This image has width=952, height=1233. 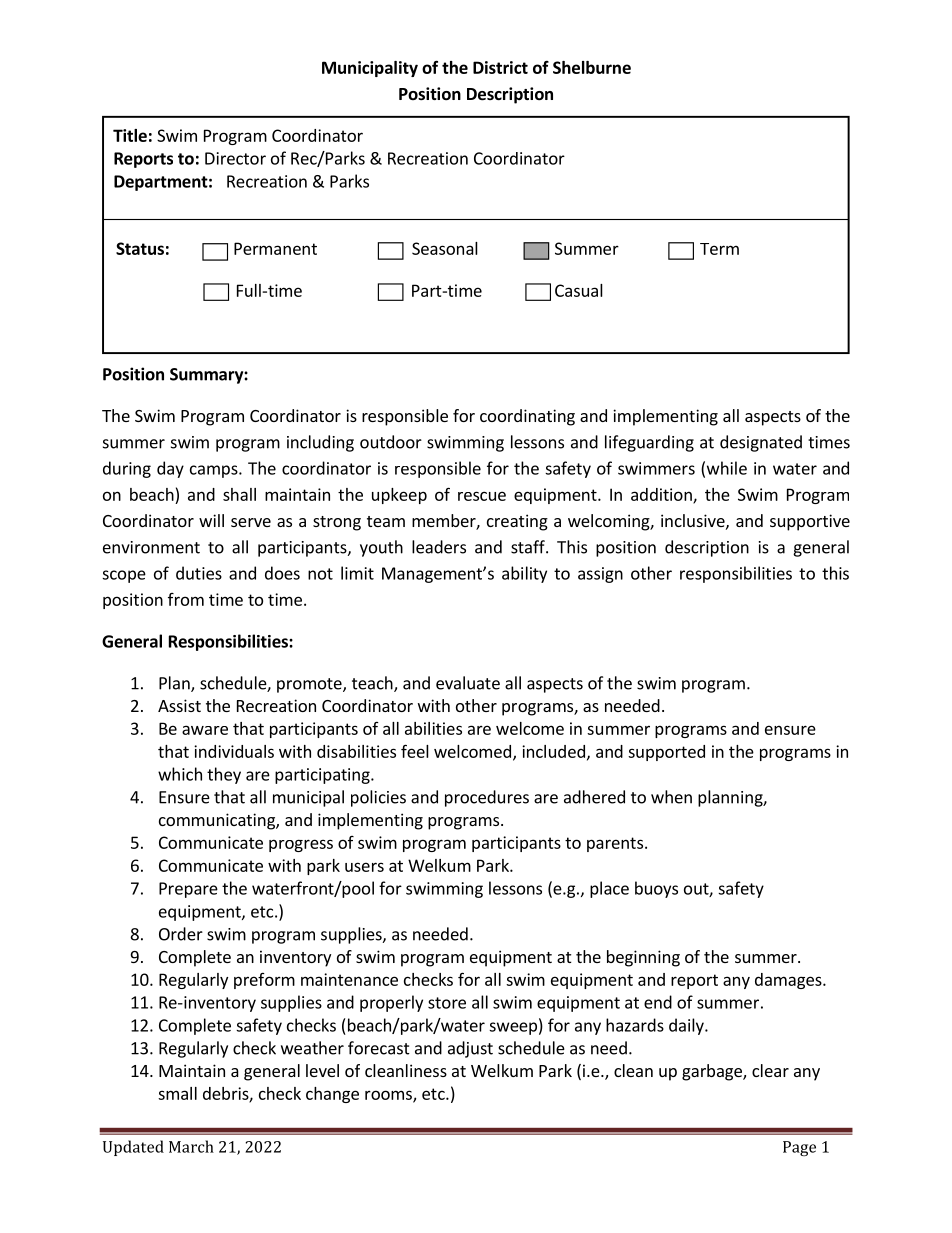 What do you see at coordinates (186, 599) in the image?
I see `from` at bounding box center [186, 599].
